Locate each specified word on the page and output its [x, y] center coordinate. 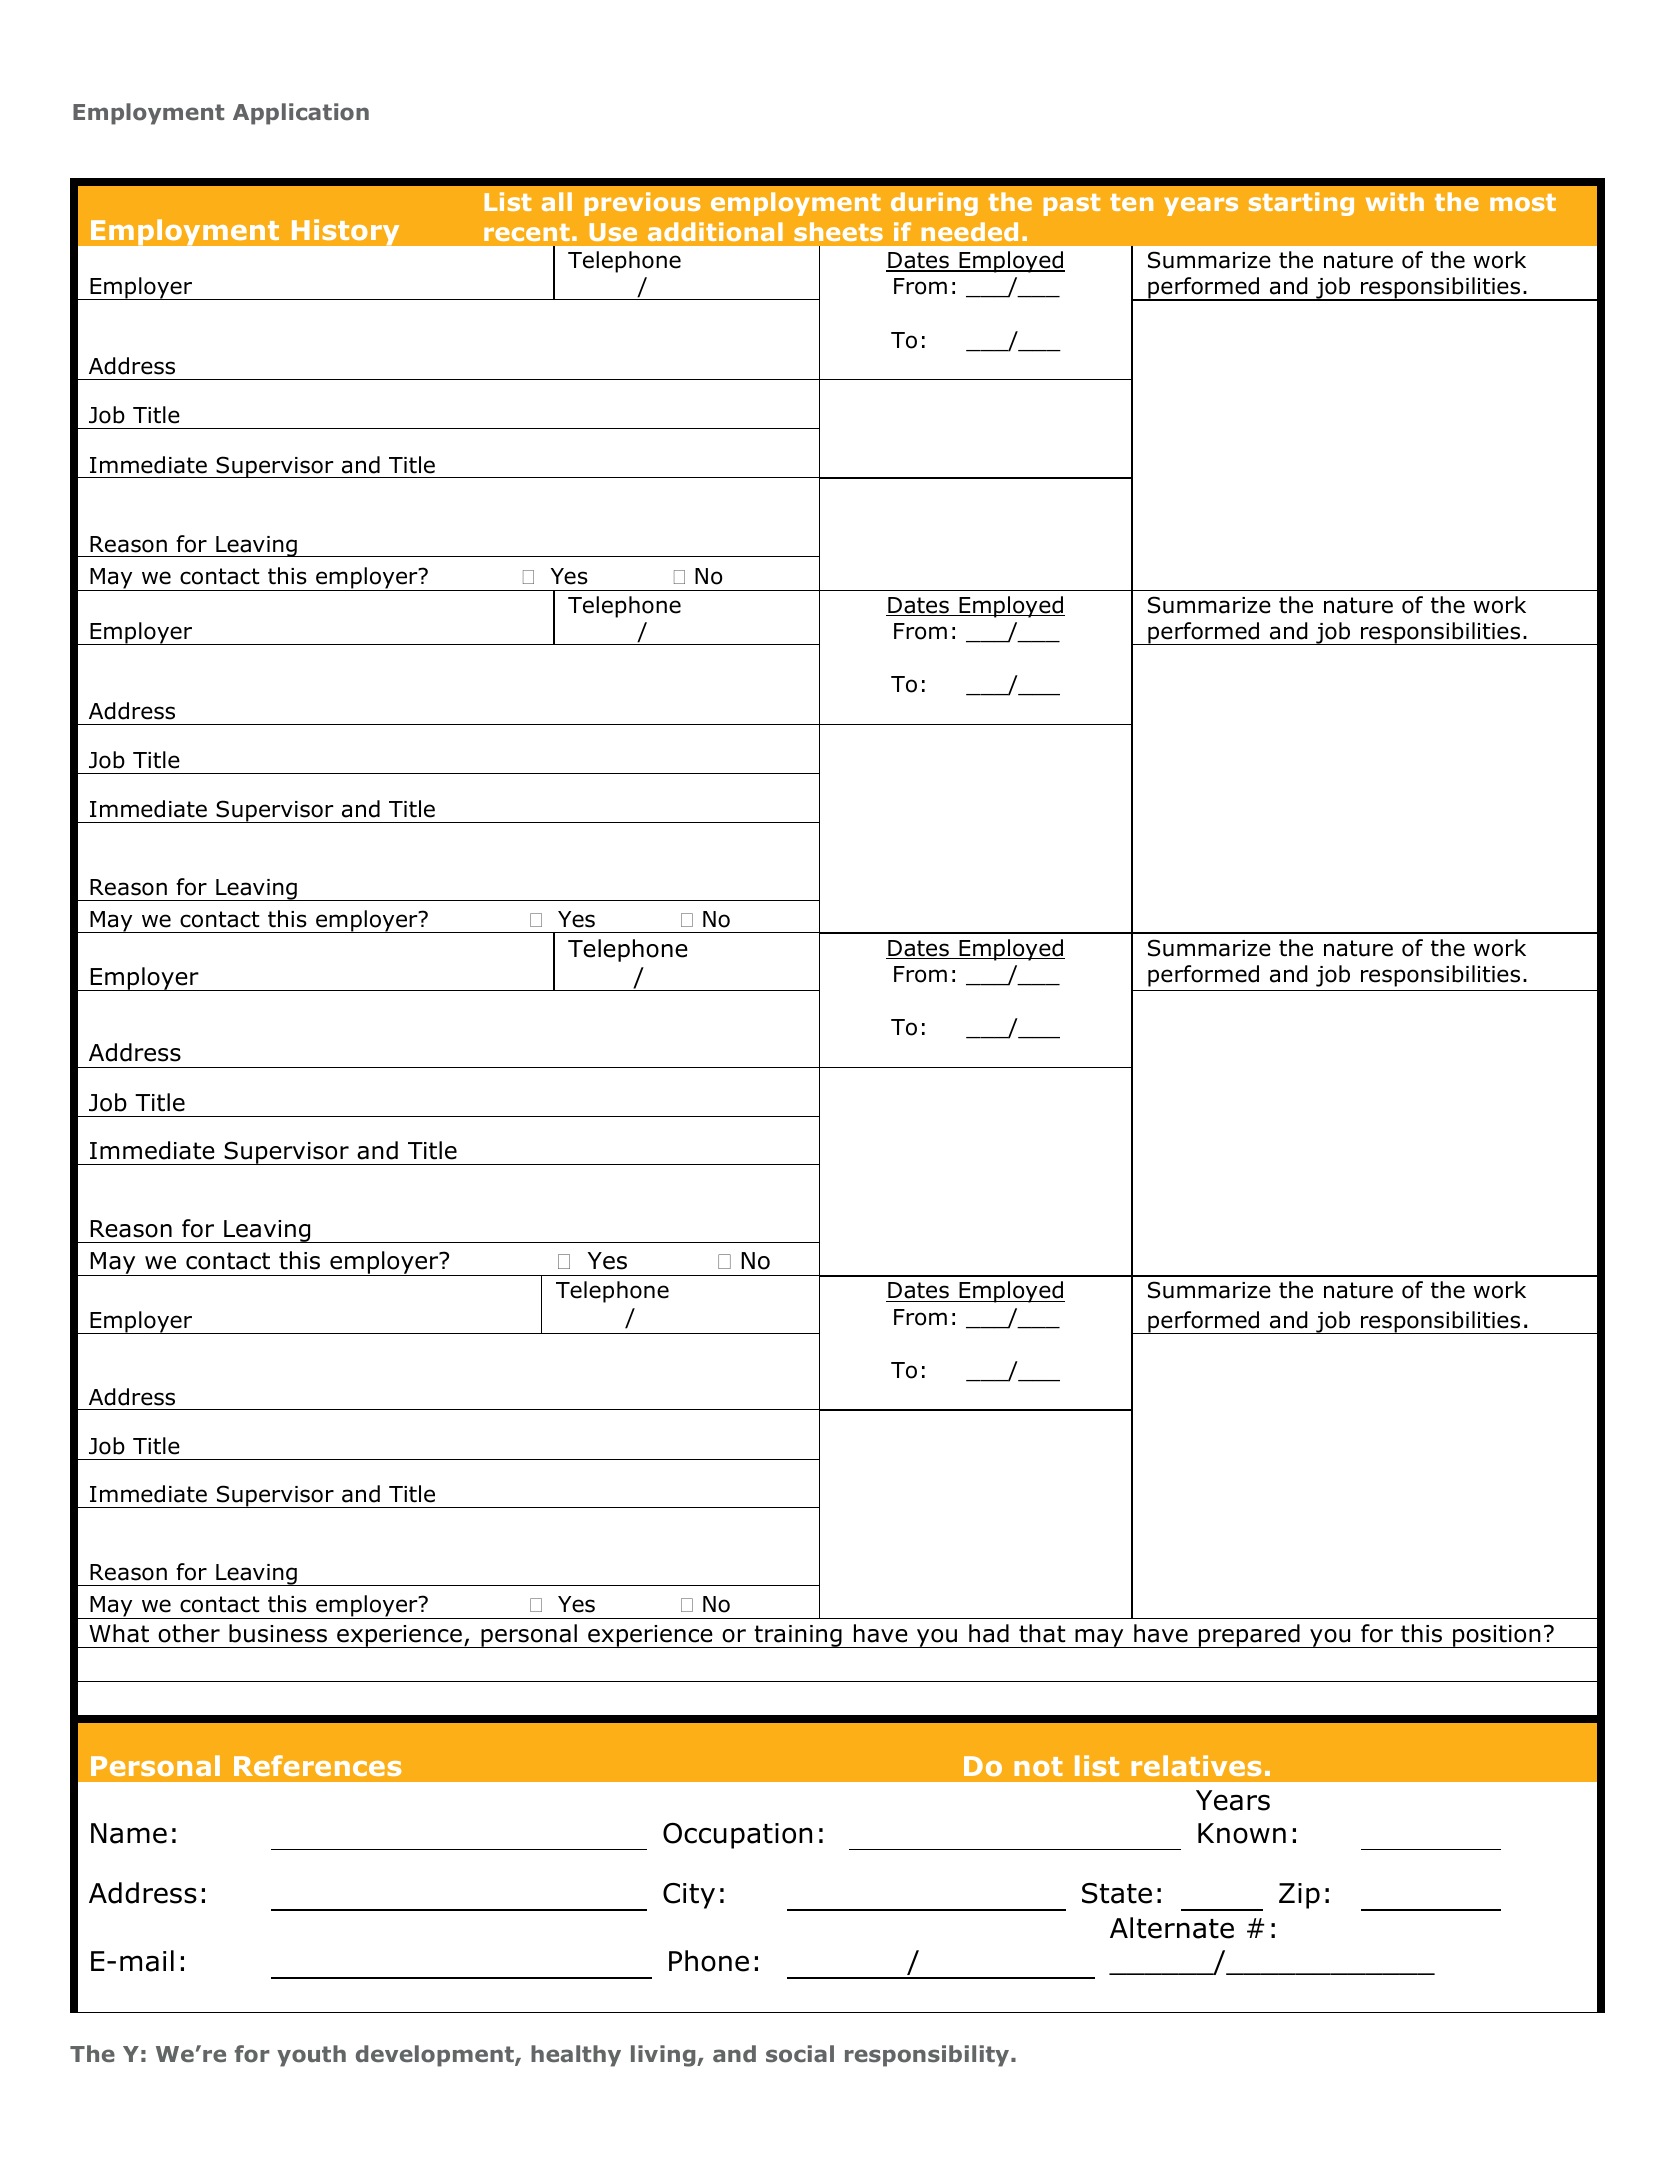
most [1523, 202]
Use [613, 232]
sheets [838, 231]
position [1497, 1636]
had [989, 1633]
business [278, 1633]
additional [715, 231]
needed [970, 231]
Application [301, 114]
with [1395, 201]
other [189, 1633]
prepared [1249, 1636]
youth [311, 2056]
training [798, 1636]
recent [527, 232]
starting [1301, 204]
